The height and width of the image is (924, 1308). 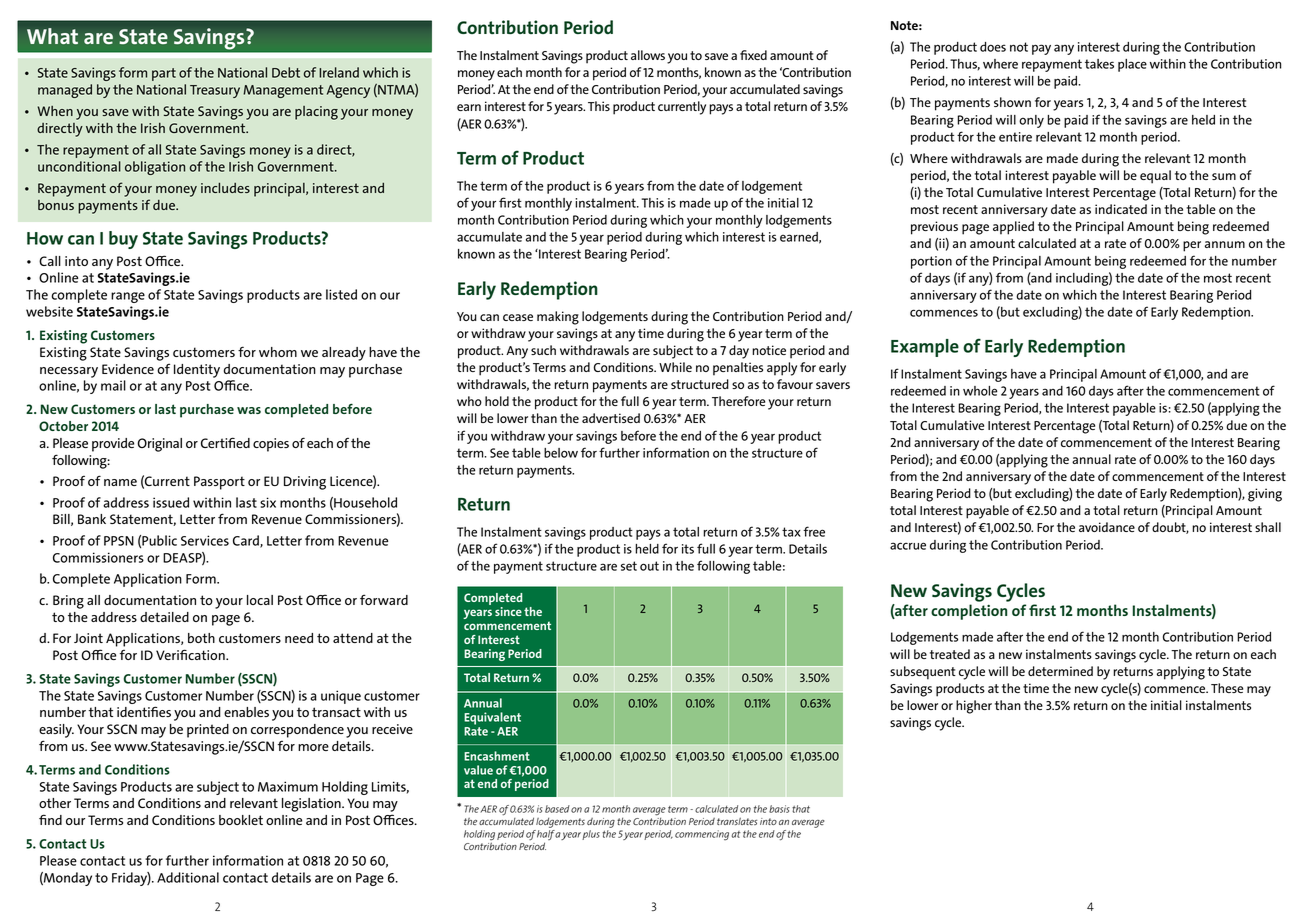 What do you see at coordinates (1132, 65) in the image?
I see `place` at bounding box center [1132, 65].
